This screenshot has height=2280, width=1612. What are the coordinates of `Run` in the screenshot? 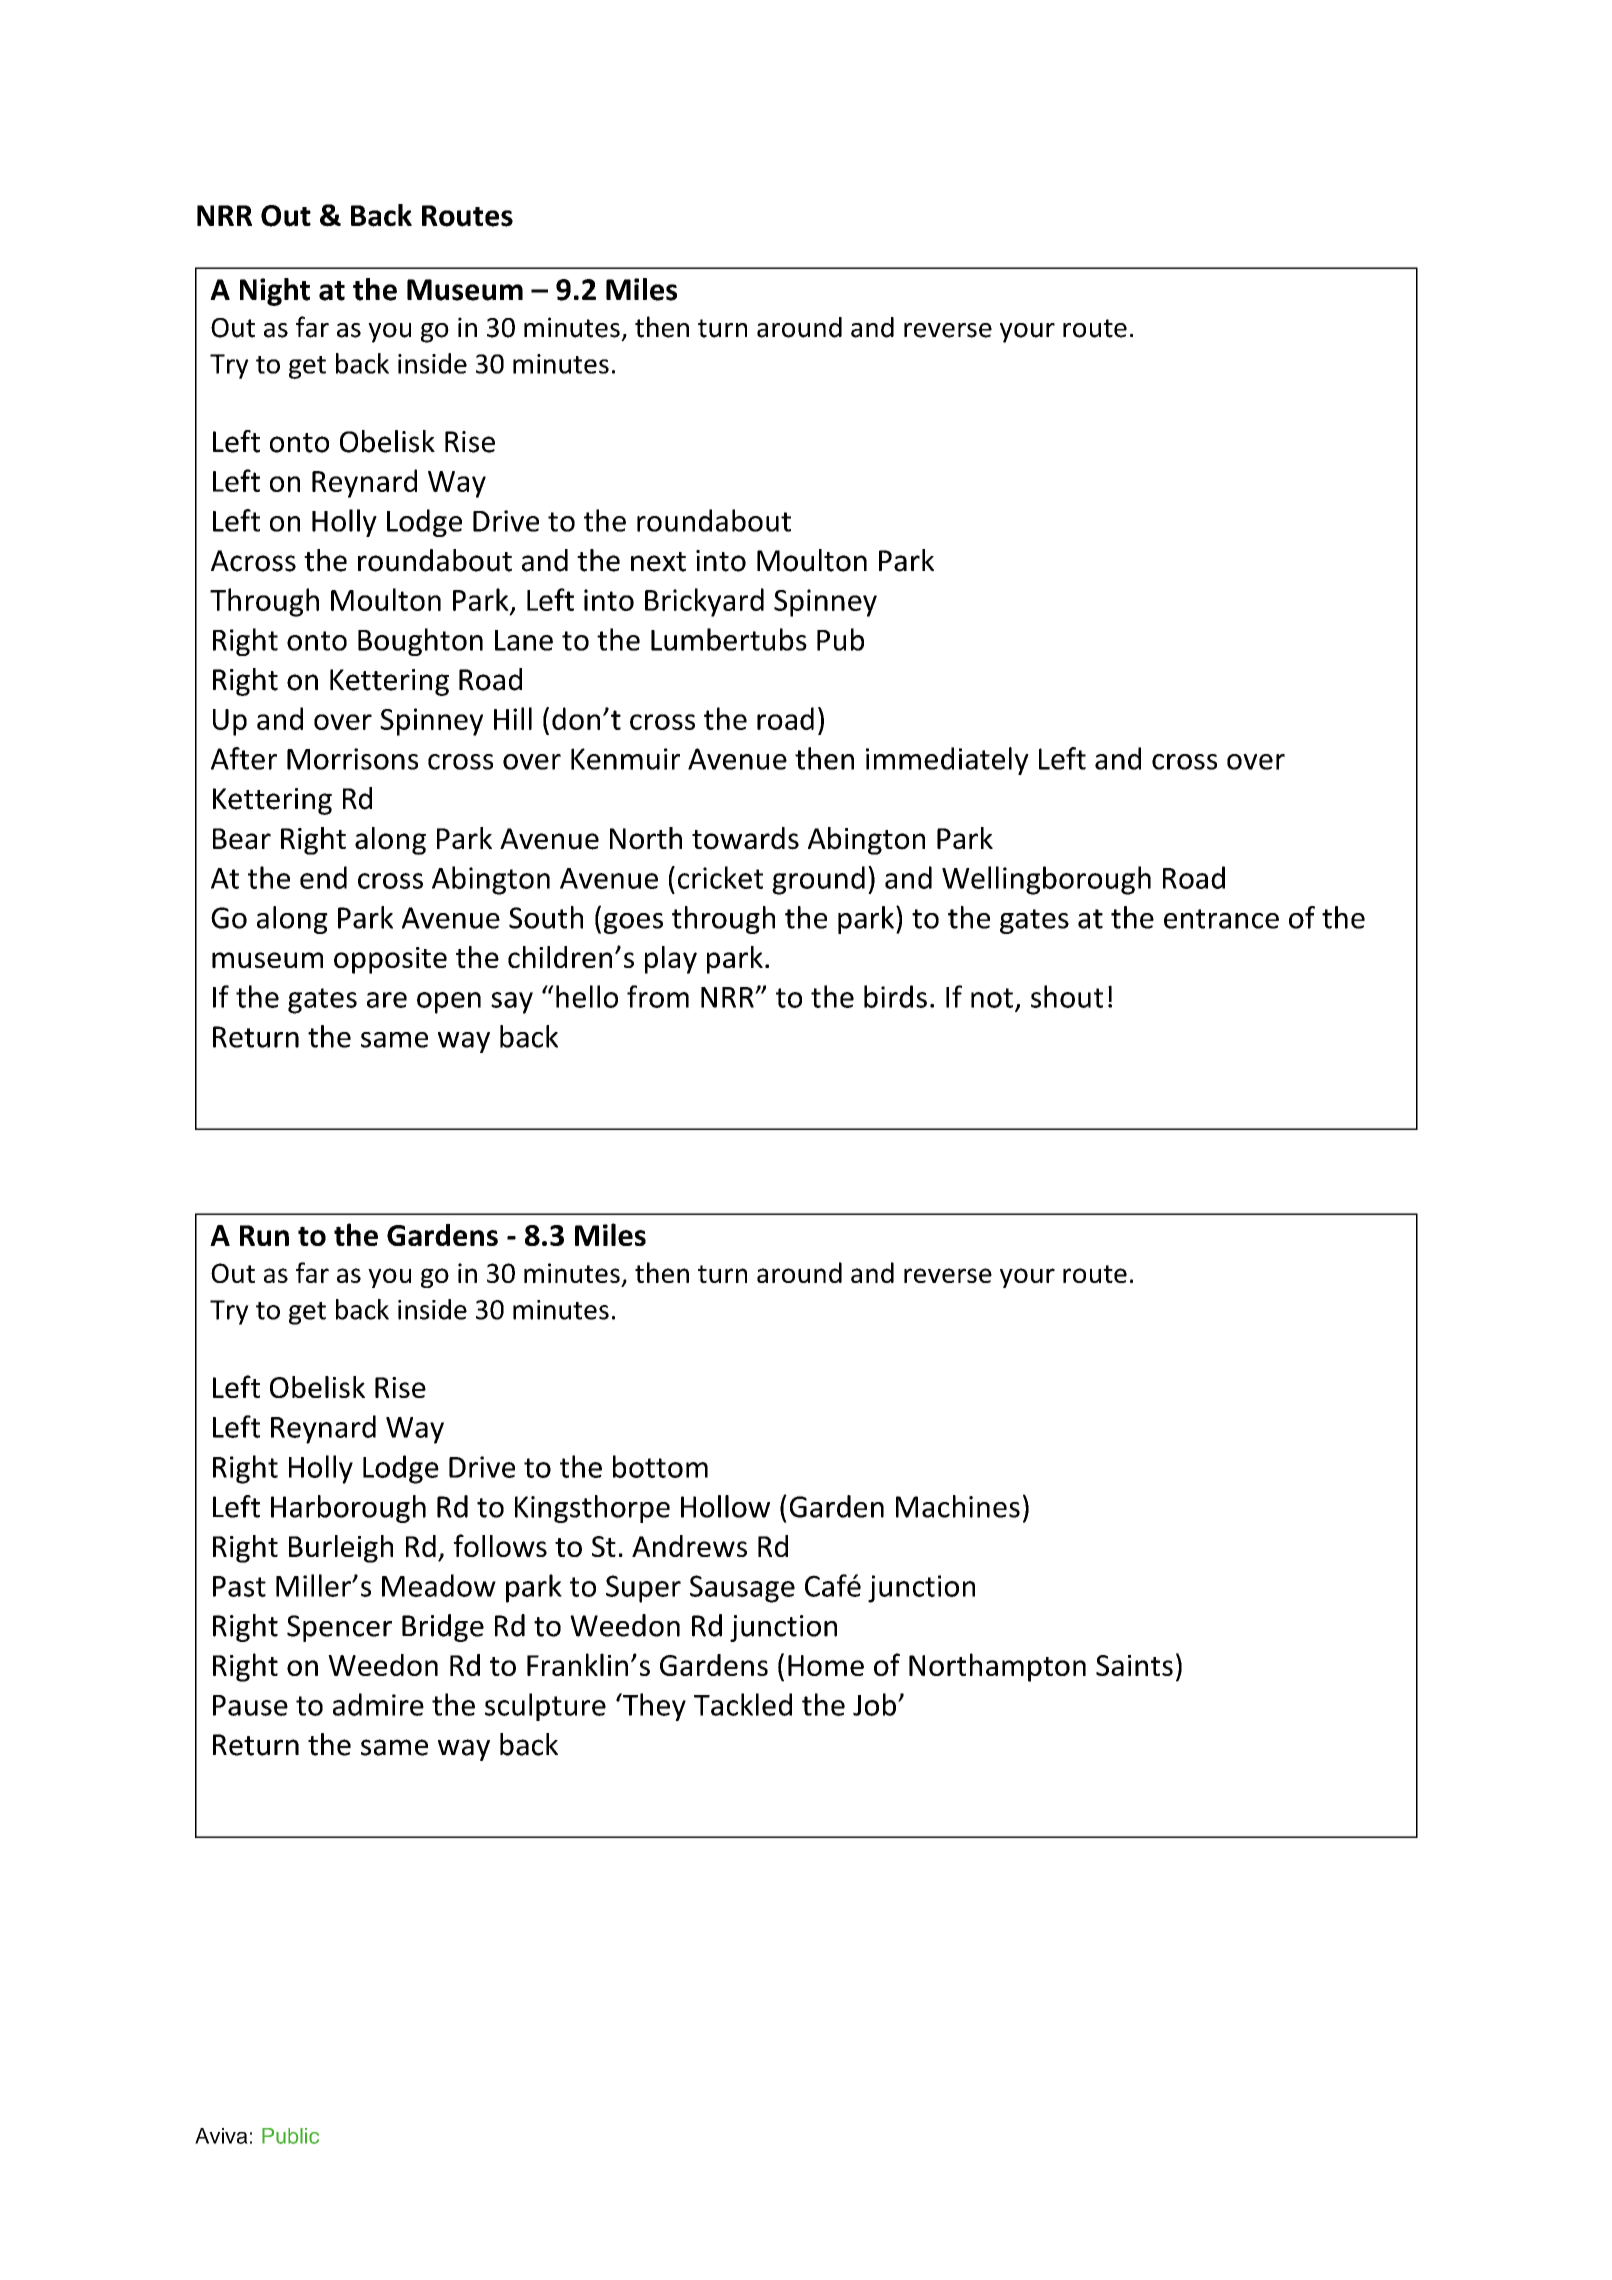 It's located at (264, 1235).
